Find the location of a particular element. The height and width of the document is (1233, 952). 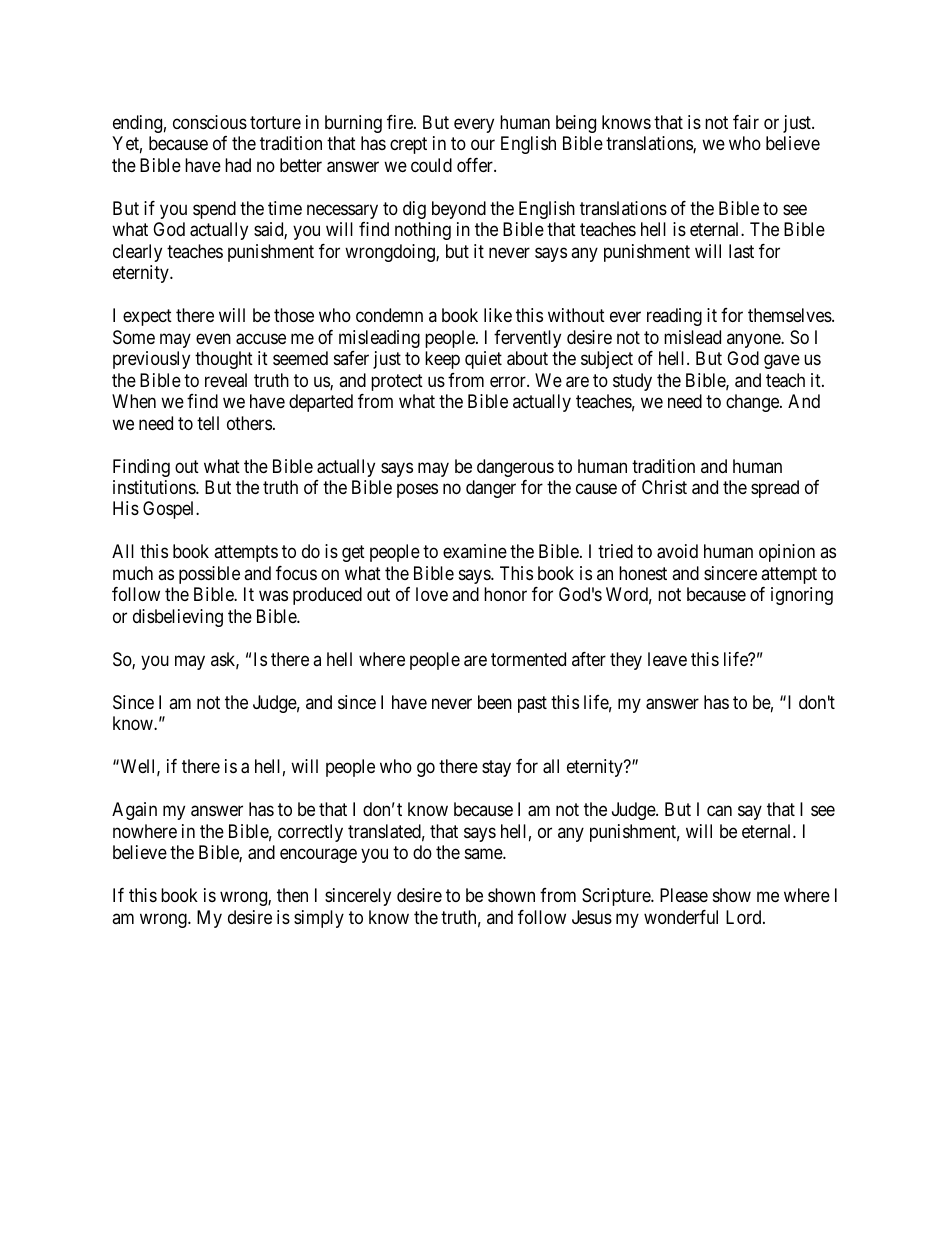

tormented is located at coordinates (528, 659).
